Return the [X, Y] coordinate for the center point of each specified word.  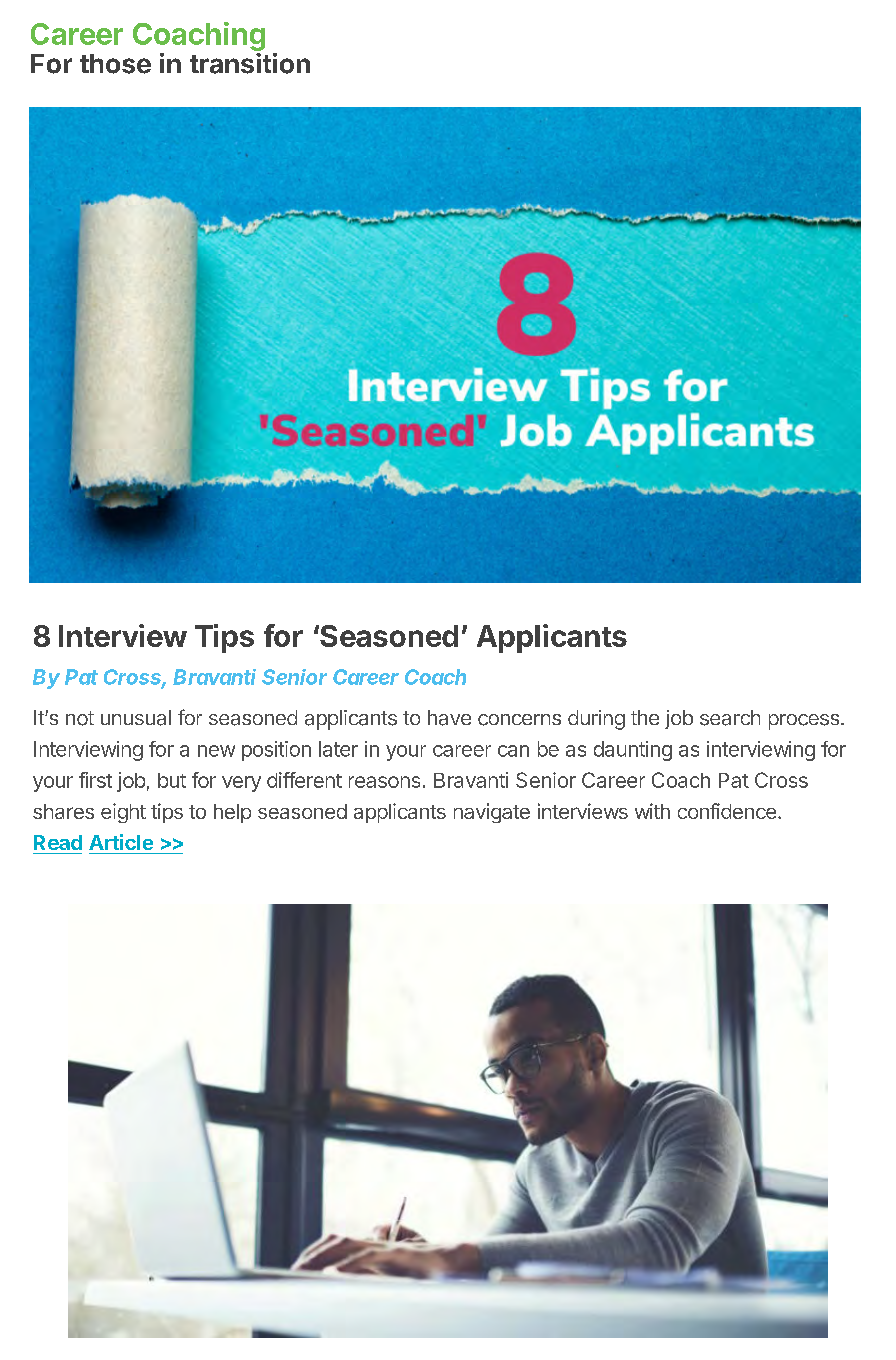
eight [123, 813]
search [730, 718]
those [115, 64]
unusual [136, 718]
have [449, 718]
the [645, 717]
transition [250, 63]
